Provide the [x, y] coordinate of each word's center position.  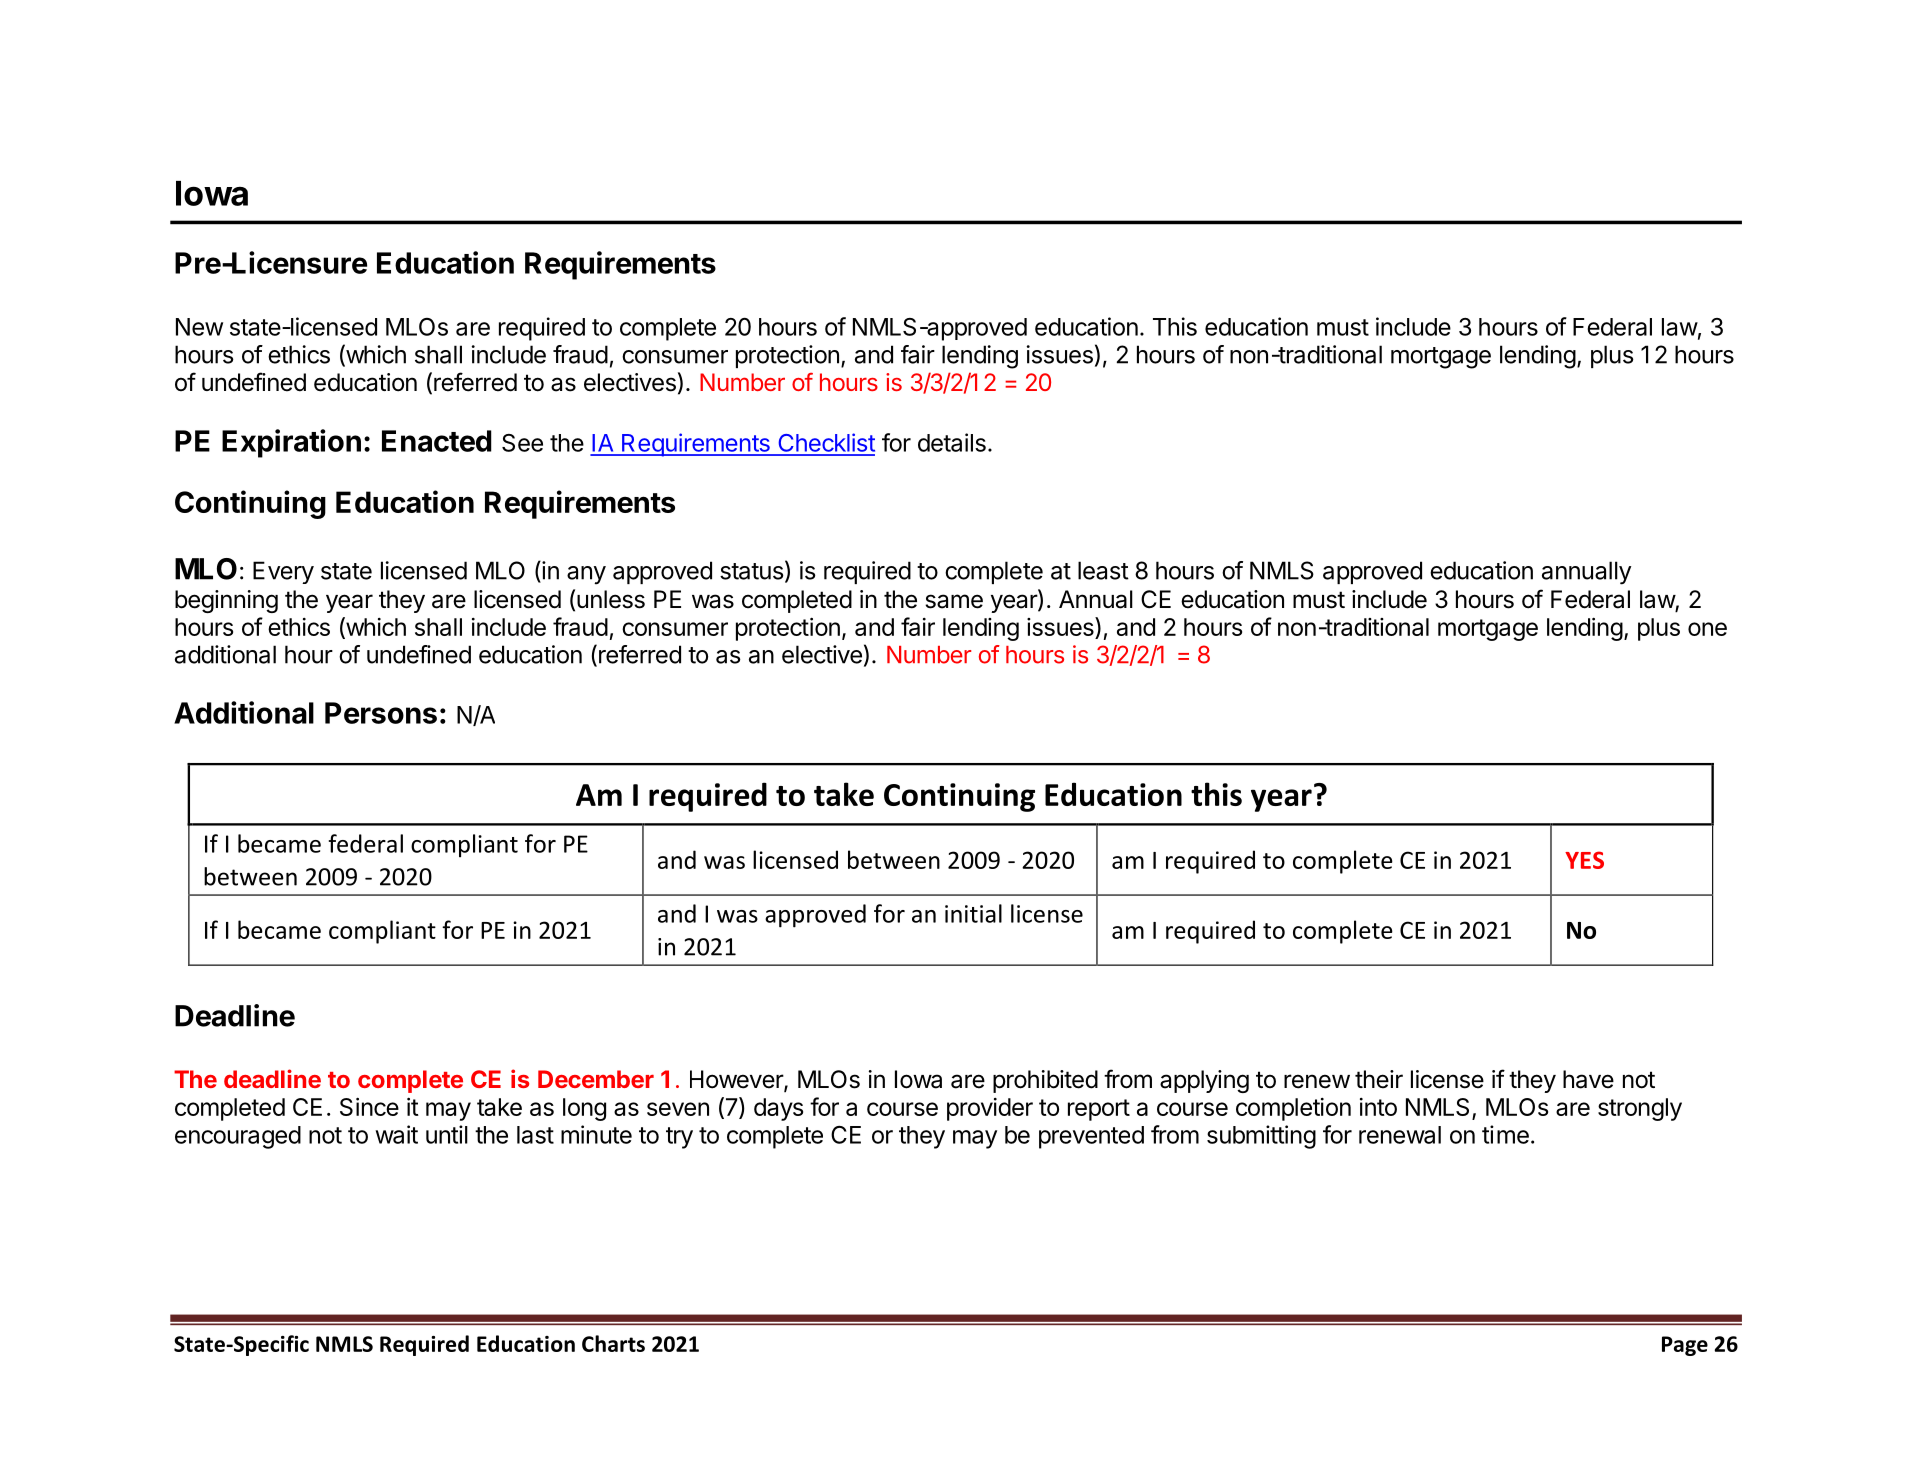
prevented [1091, 1137]
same [954, 601]
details [952, 442]
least [1103, 570]
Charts [613, 1343]
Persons [381, 713]
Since [369, 1106]
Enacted [437, 441]
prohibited [1045, 1081]
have [1588, 1079]
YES [1584, 860]
